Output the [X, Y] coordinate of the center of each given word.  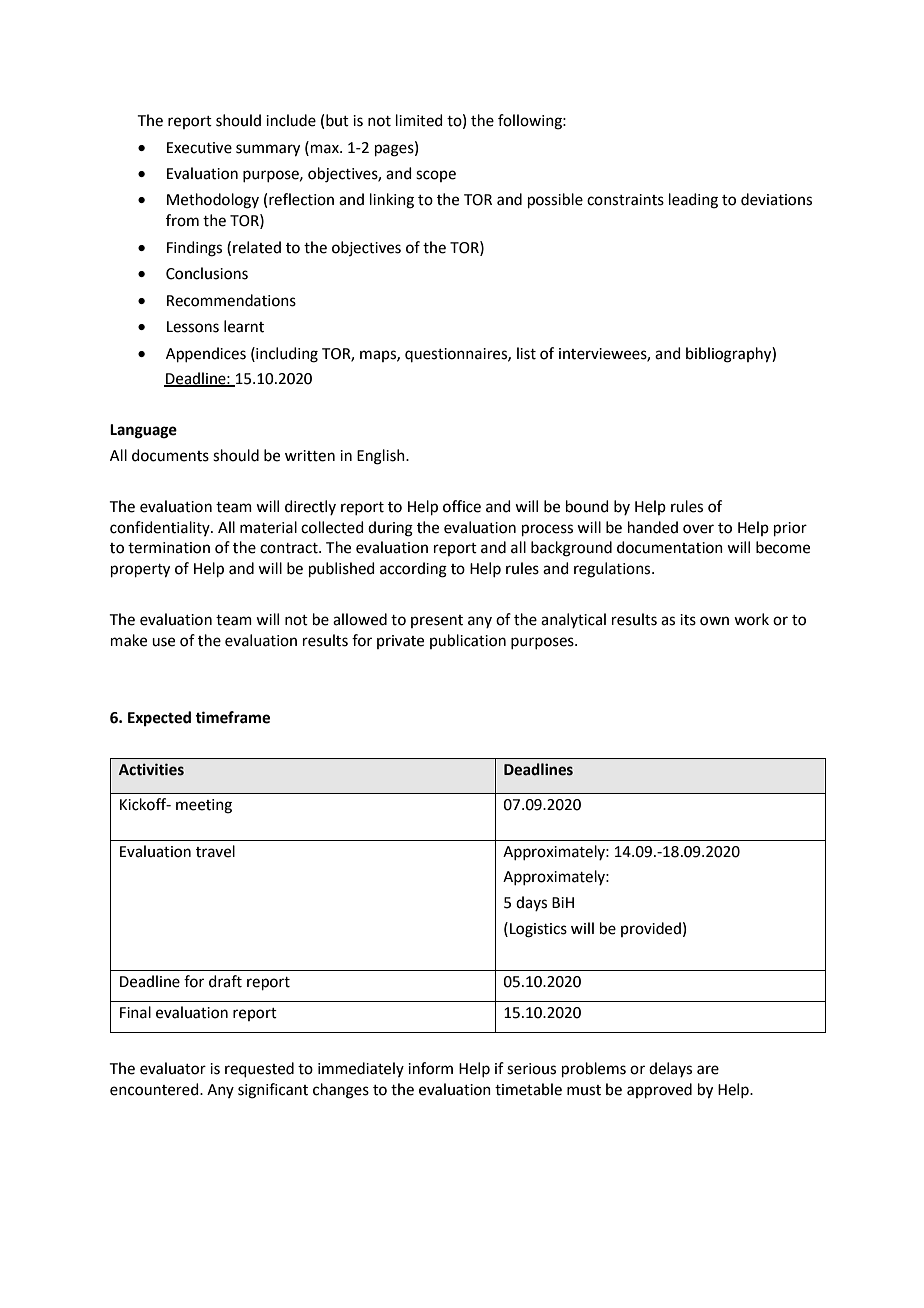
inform [430, 1068]
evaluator [173, 1068]
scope [436, 176]
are [708, 1070]
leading [693, 201]
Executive [199, 148]
